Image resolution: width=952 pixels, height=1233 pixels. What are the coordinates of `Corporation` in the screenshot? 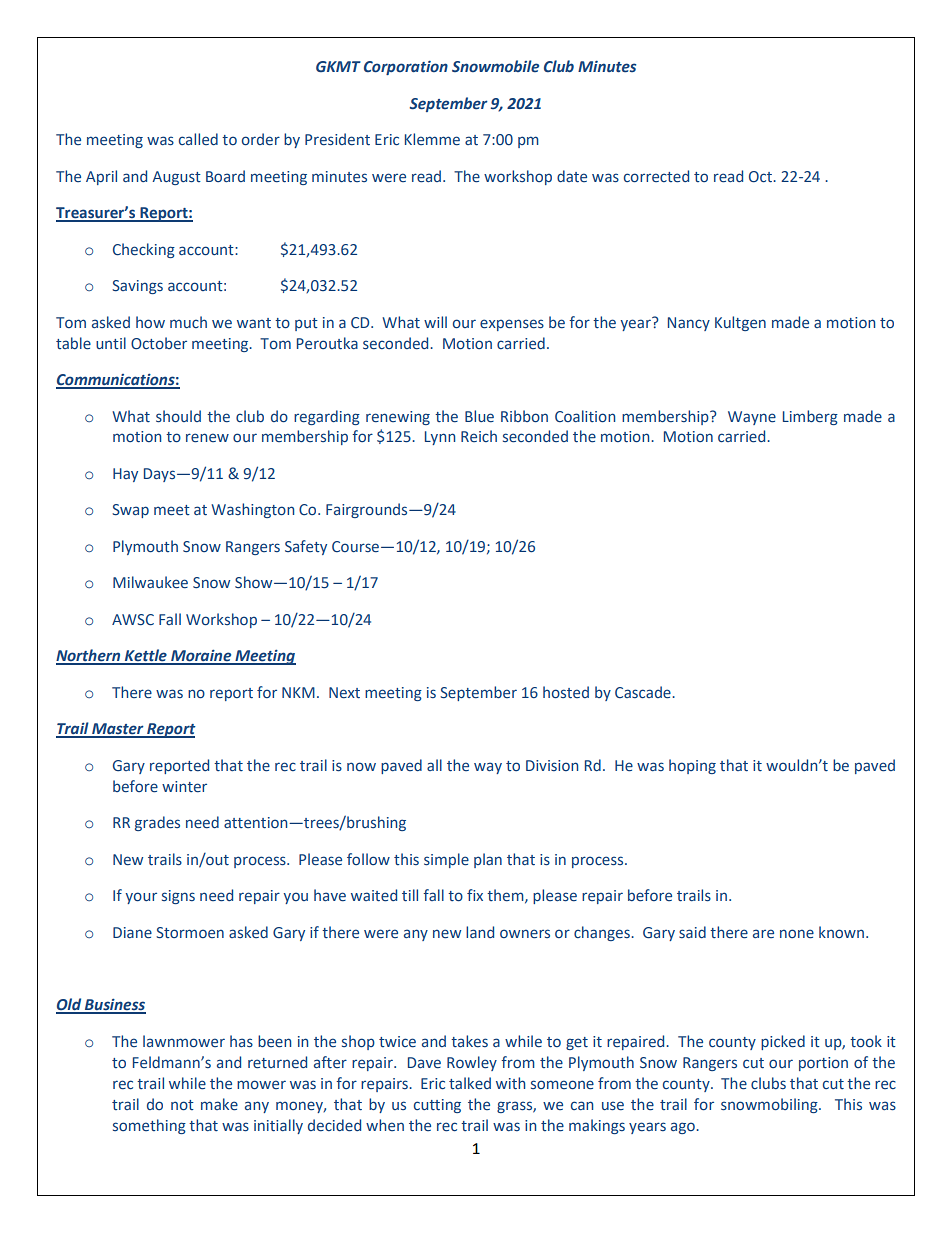 It's located at (406, 67).
